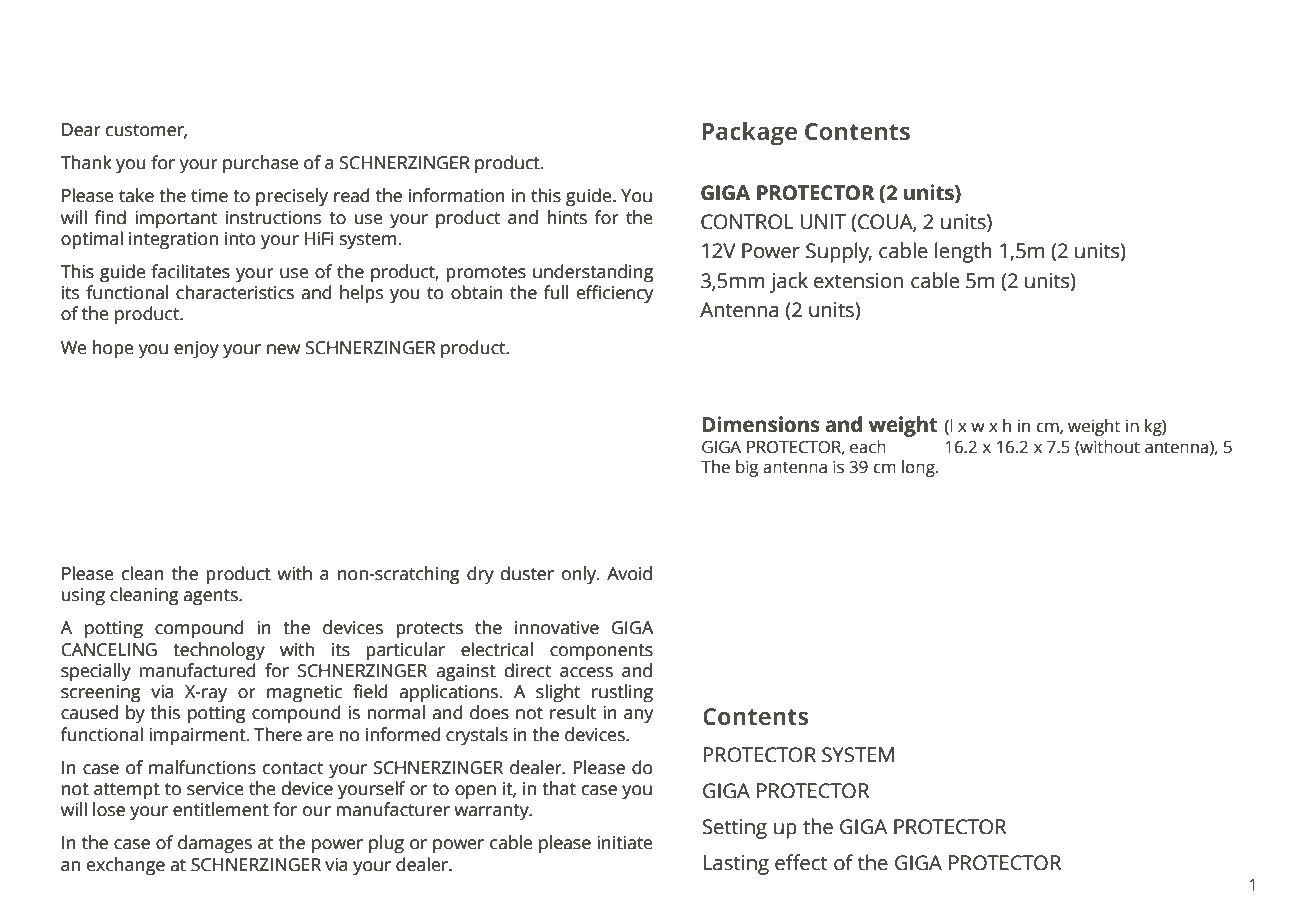  What do you see at coordinates (638, 716) in the screenshot?
I see `any` at bounding box center [638, 716].
